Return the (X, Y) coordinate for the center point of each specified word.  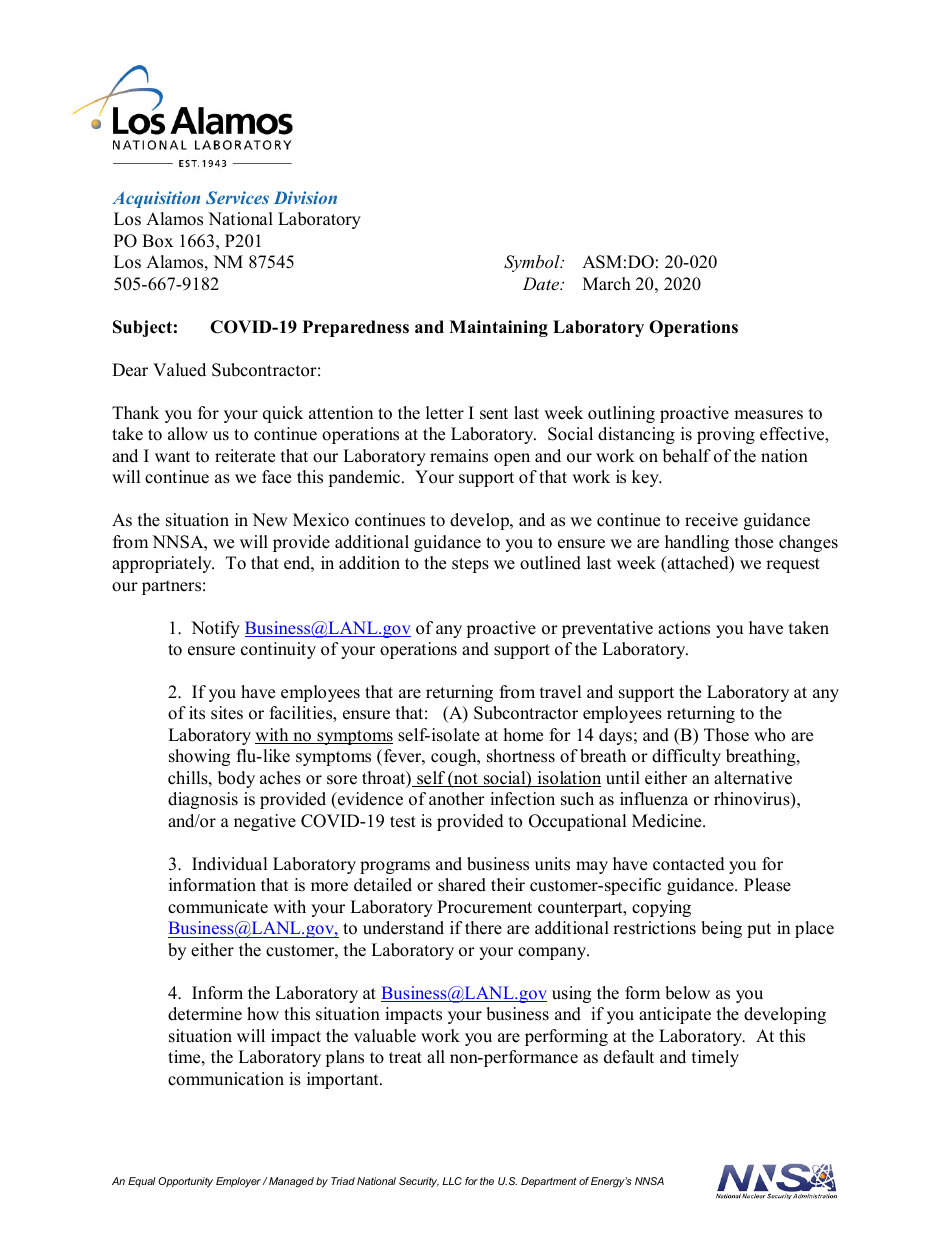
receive (711, 520)
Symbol (533, 263)
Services (237, 197)
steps (470, 565)
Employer (239, 1182)
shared (462, 885)
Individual (230, 864)
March (607, 284)
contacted (689, 864)
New (270, 520)
